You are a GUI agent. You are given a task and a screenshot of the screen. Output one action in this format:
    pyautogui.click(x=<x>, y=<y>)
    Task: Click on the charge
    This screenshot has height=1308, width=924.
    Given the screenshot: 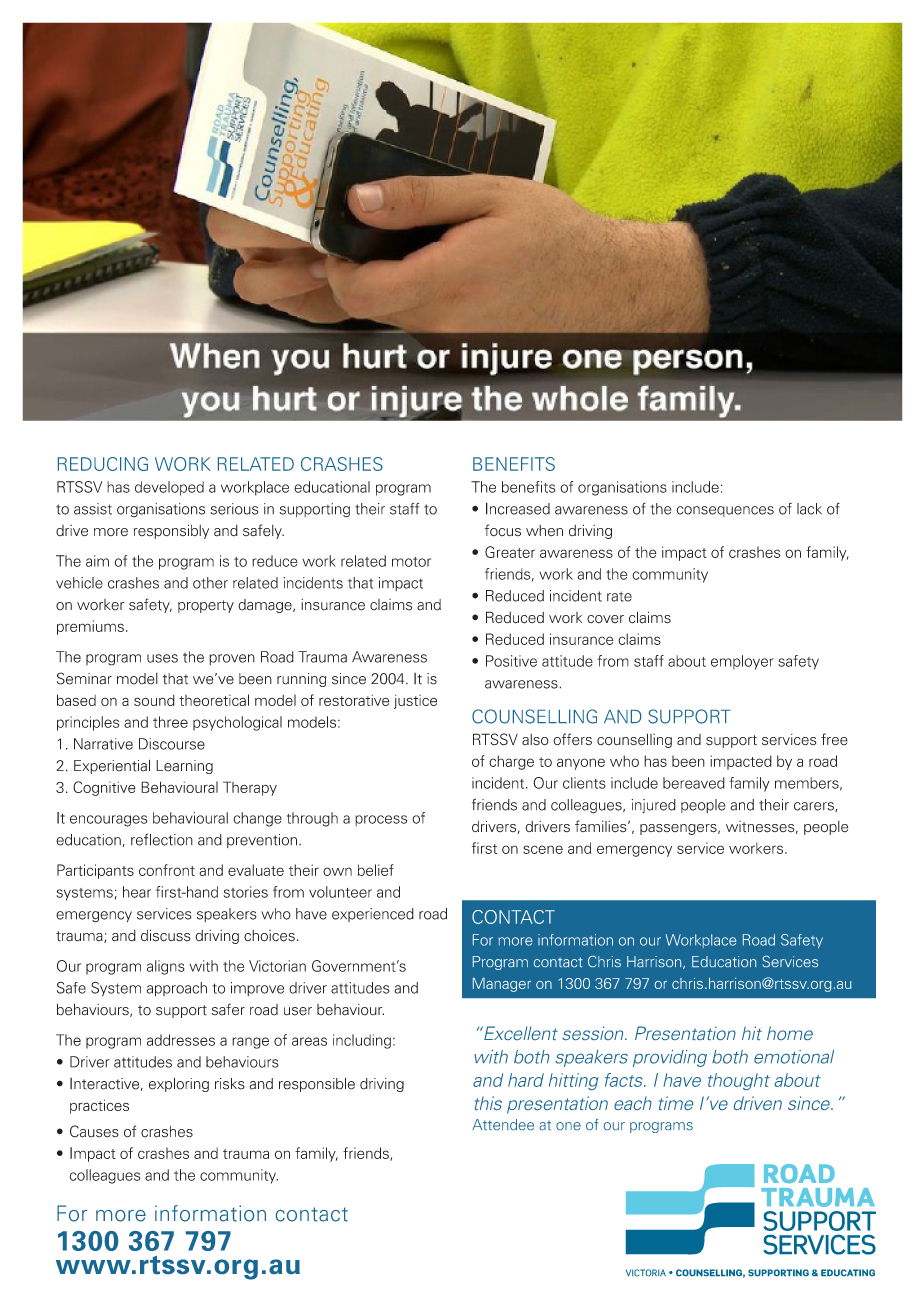 What is the action you would take?
    pyautogui.click(x=511, y=762)
